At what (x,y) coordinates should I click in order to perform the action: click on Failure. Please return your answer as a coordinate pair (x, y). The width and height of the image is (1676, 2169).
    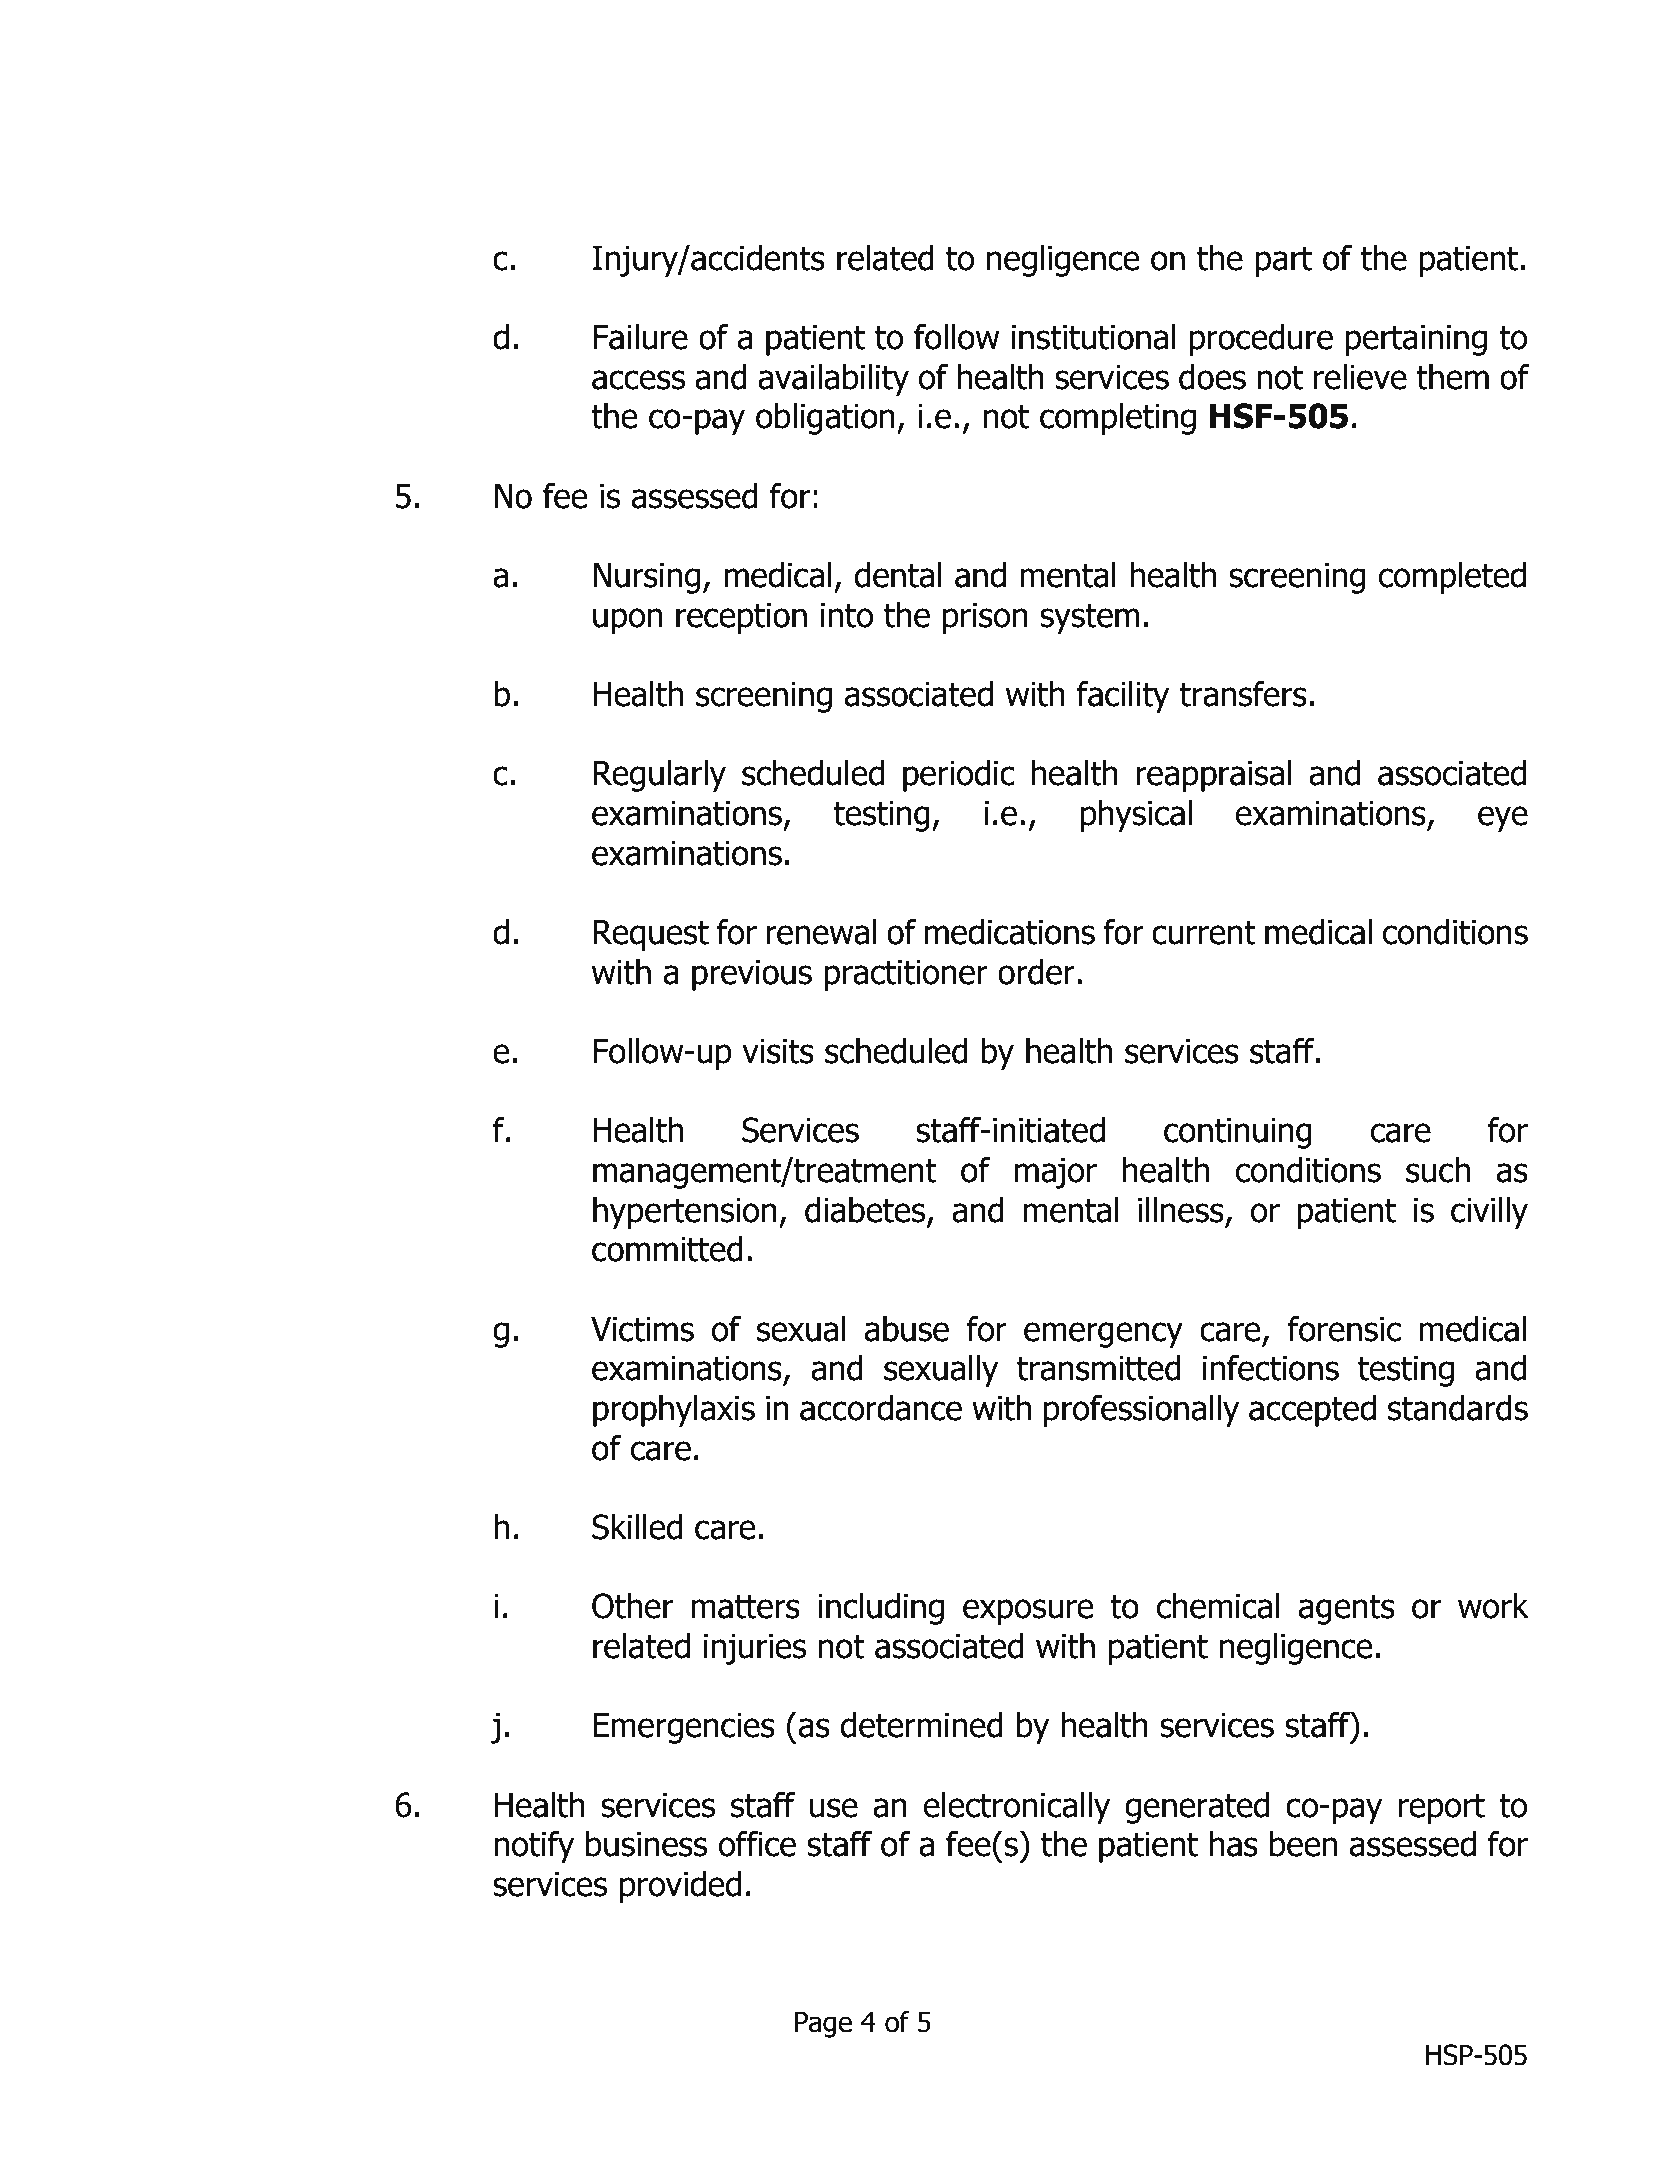
    Looking at the image, I should click on (640, 337).
